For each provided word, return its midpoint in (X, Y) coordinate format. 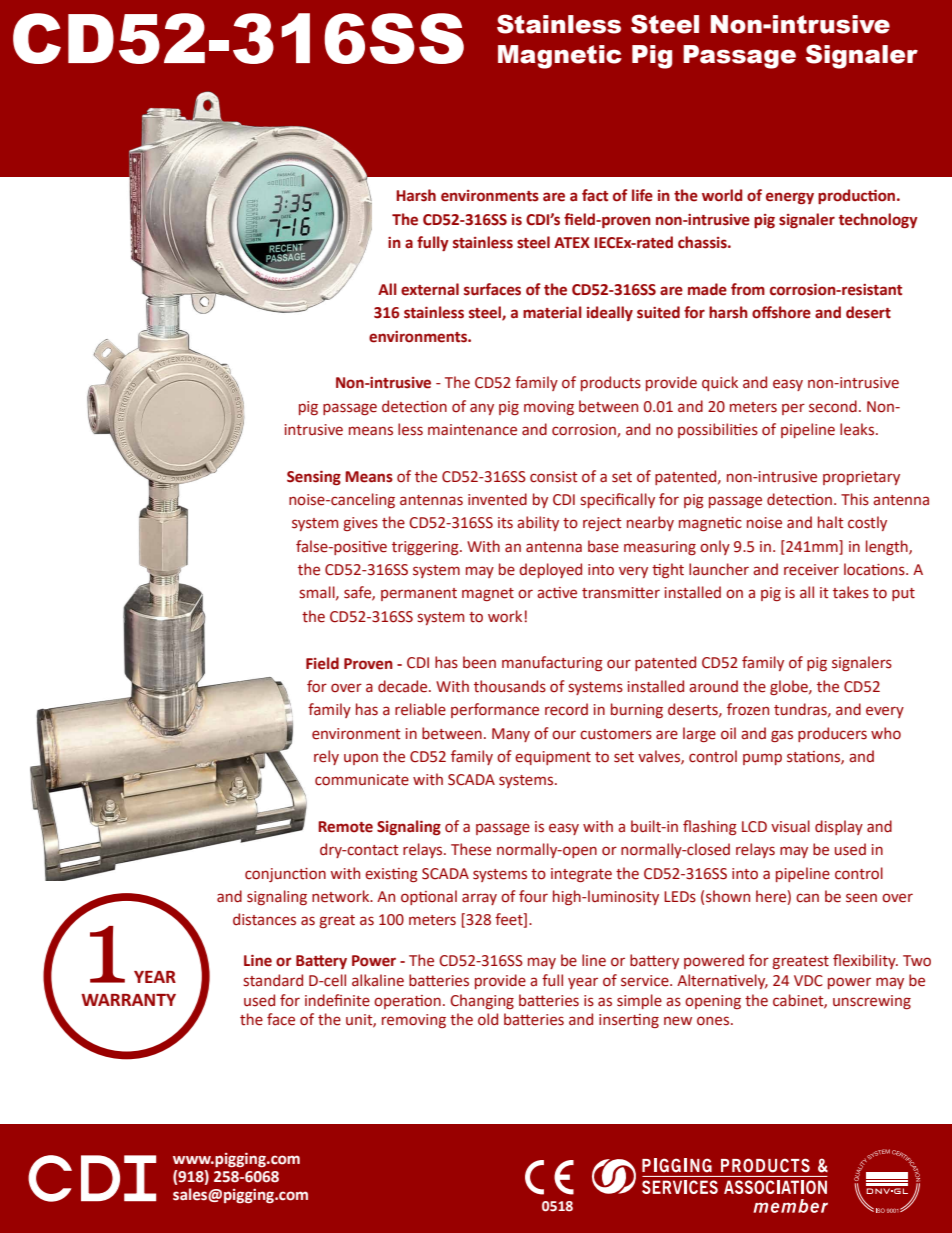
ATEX (572, 242)
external (430, 289)
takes (851, 592)
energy (790, 198)
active (557, 593)
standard (273, 980)
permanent (419, 594)
